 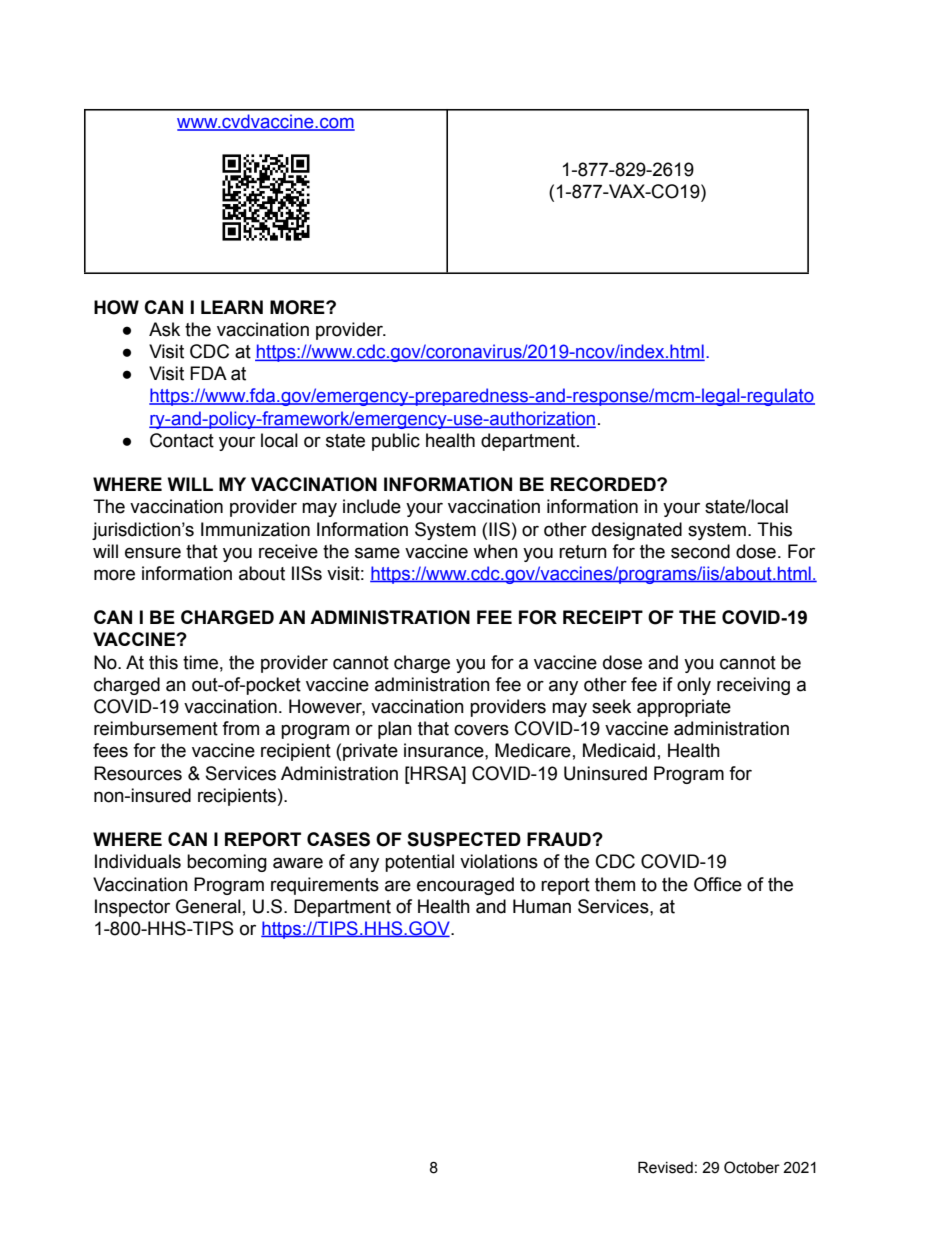 What do you see at coordinates (227, 863) in the page?
I see `becoming` at bounding box center [227, 863].
